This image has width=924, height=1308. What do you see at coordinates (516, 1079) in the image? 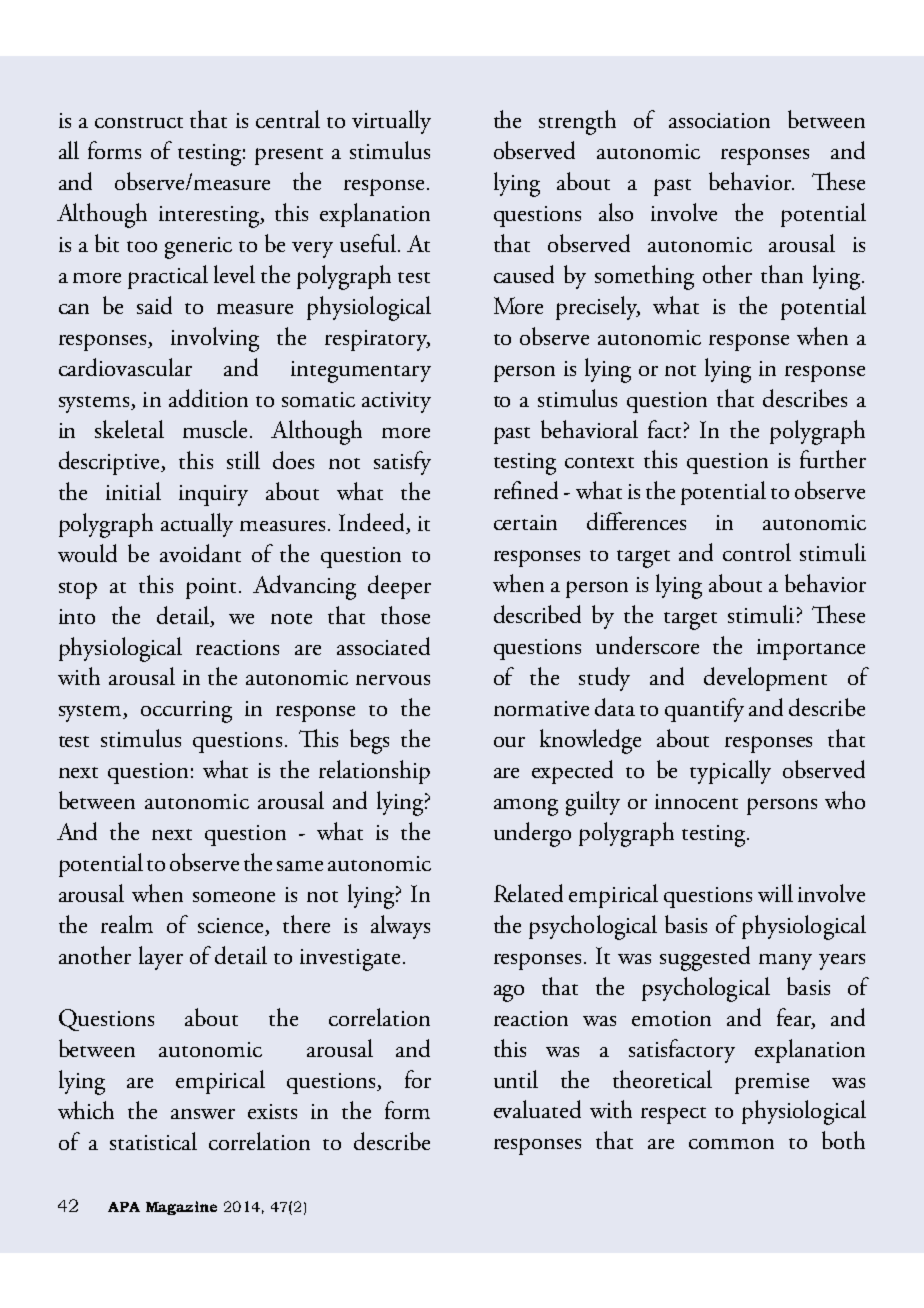
I see `until` at bounding box center [516, 1079].
